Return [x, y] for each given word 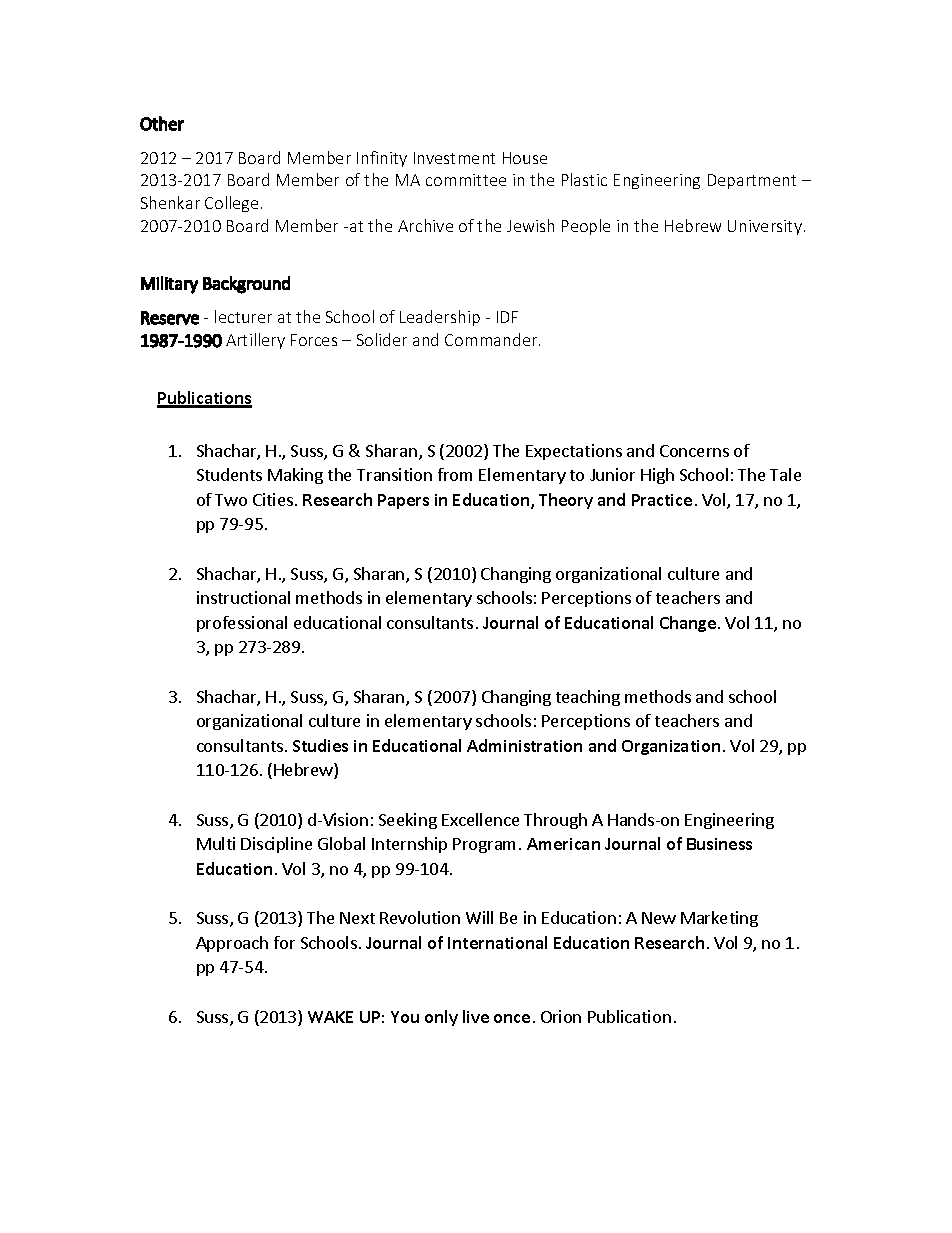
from [455, 474]
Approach [232, 944]
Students [229, 474]
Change [688, 624]
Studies [320, 745]
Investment [454, 158]
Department [752, 181]
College [231, 204]
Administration [524, 745]
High [657, 476]
